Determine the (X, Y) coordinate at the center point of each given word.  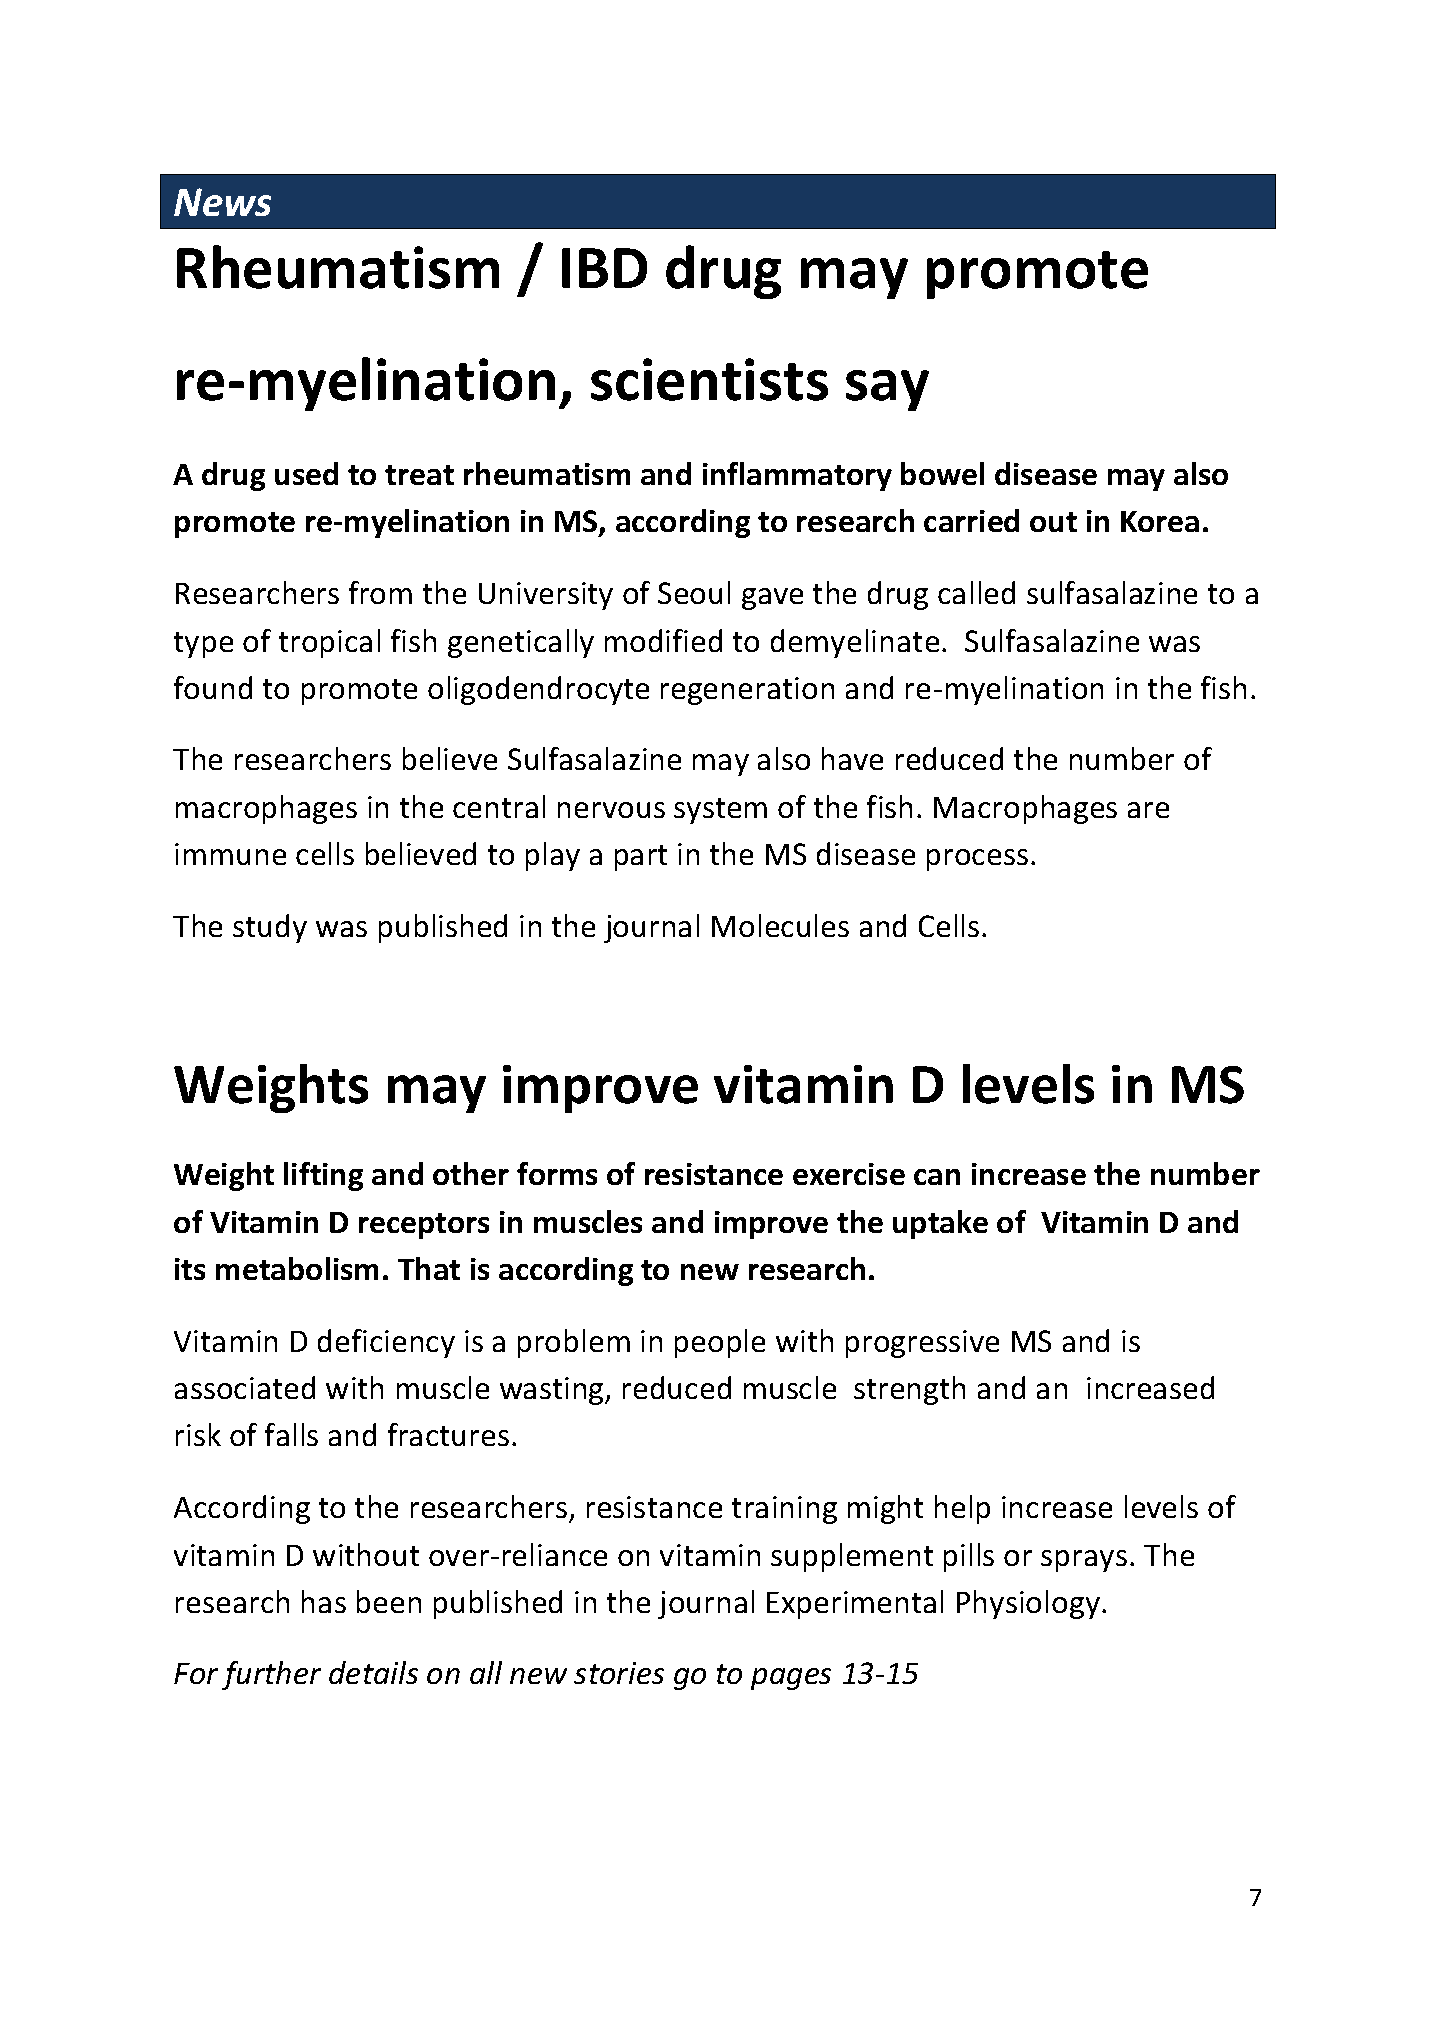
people (720, 1343)
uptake (940, 1224)
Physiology (1028, 1604)
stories (619, 1673)
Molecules (780, 925)
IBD (604, 268)
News (222, 202)
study (270, 928)
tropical (329, 643)
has (324, 1601)
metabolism (297, 1268)
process (977, 860)
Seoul (694, 592)
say (887, 390)
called (976, 592)
